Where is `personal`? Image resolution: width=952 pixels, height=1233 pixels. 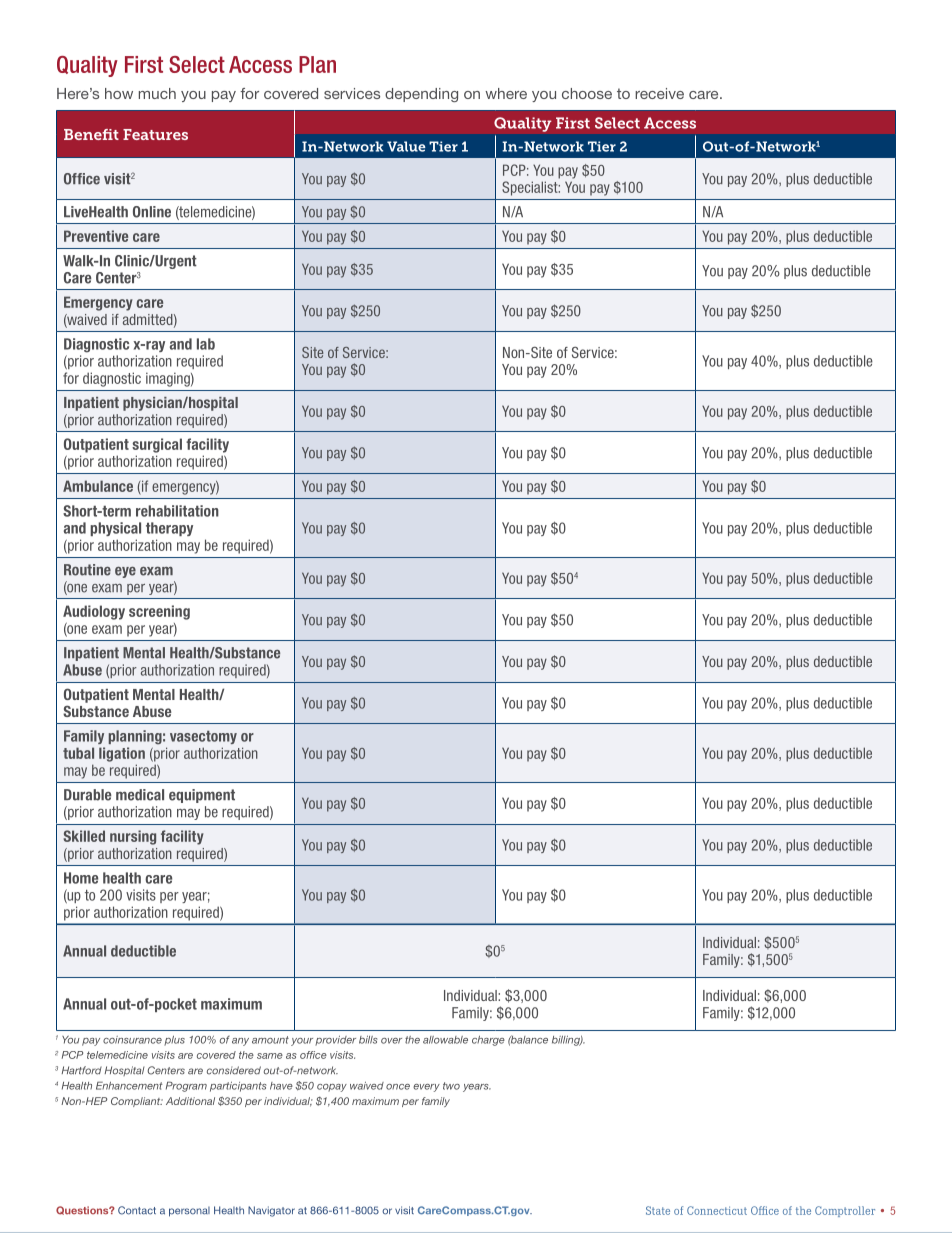 personal is located at coordinates (189, 1212).
